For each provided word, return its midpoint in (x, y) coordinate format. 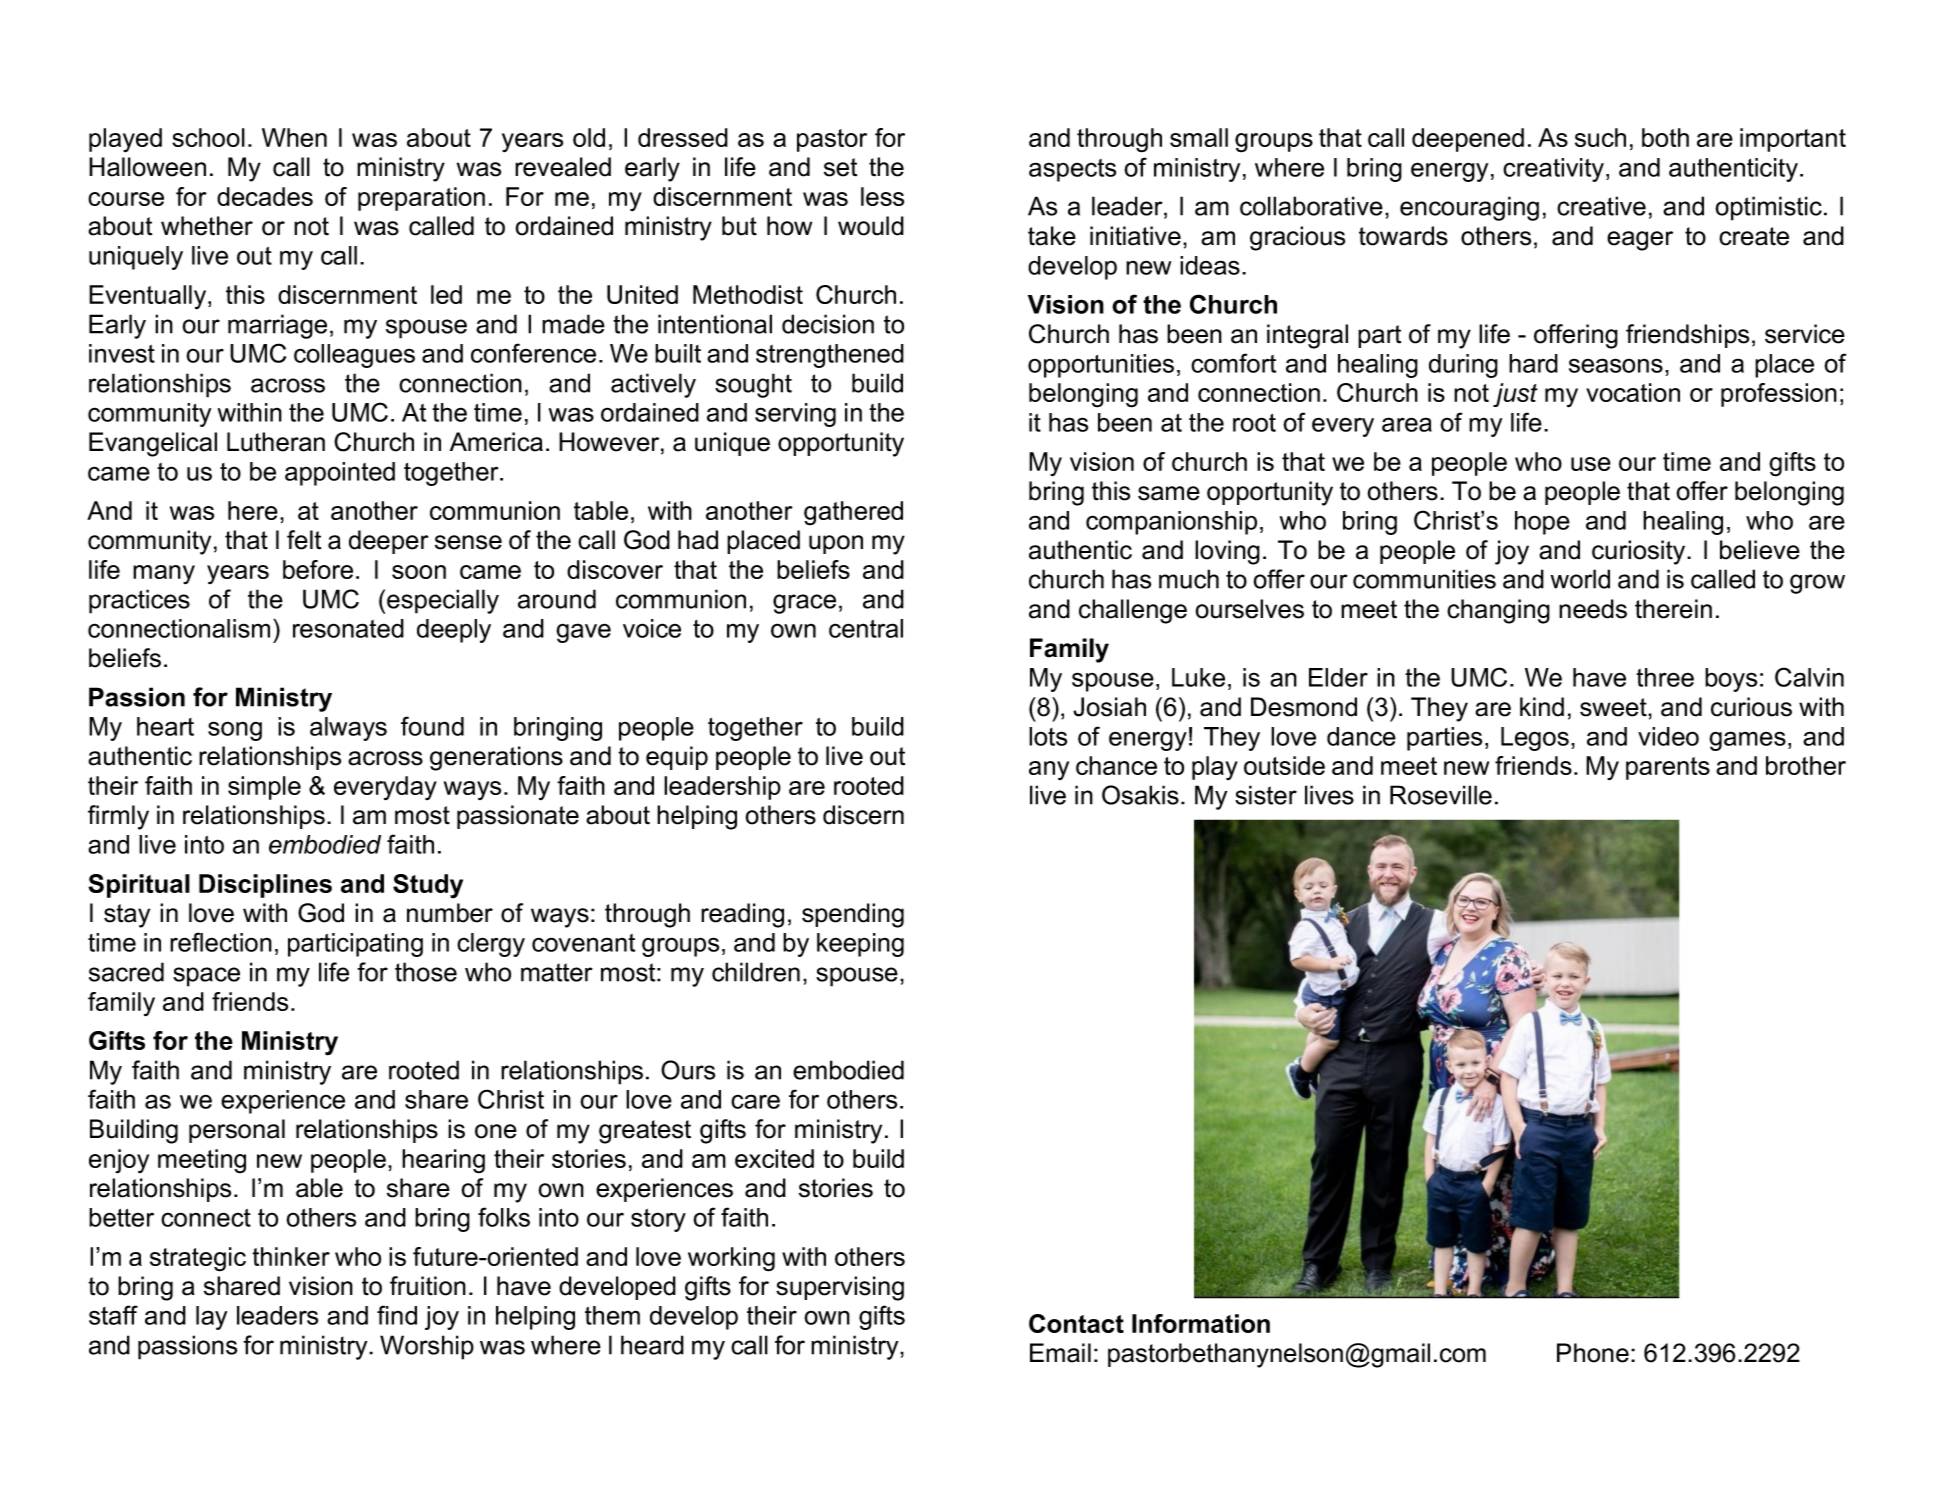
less (882, 196)
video (1668, 736)
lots (1048, 736)
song (235, 731)
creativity (1555, 170)
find (397, 1315)
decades (265, 196)
